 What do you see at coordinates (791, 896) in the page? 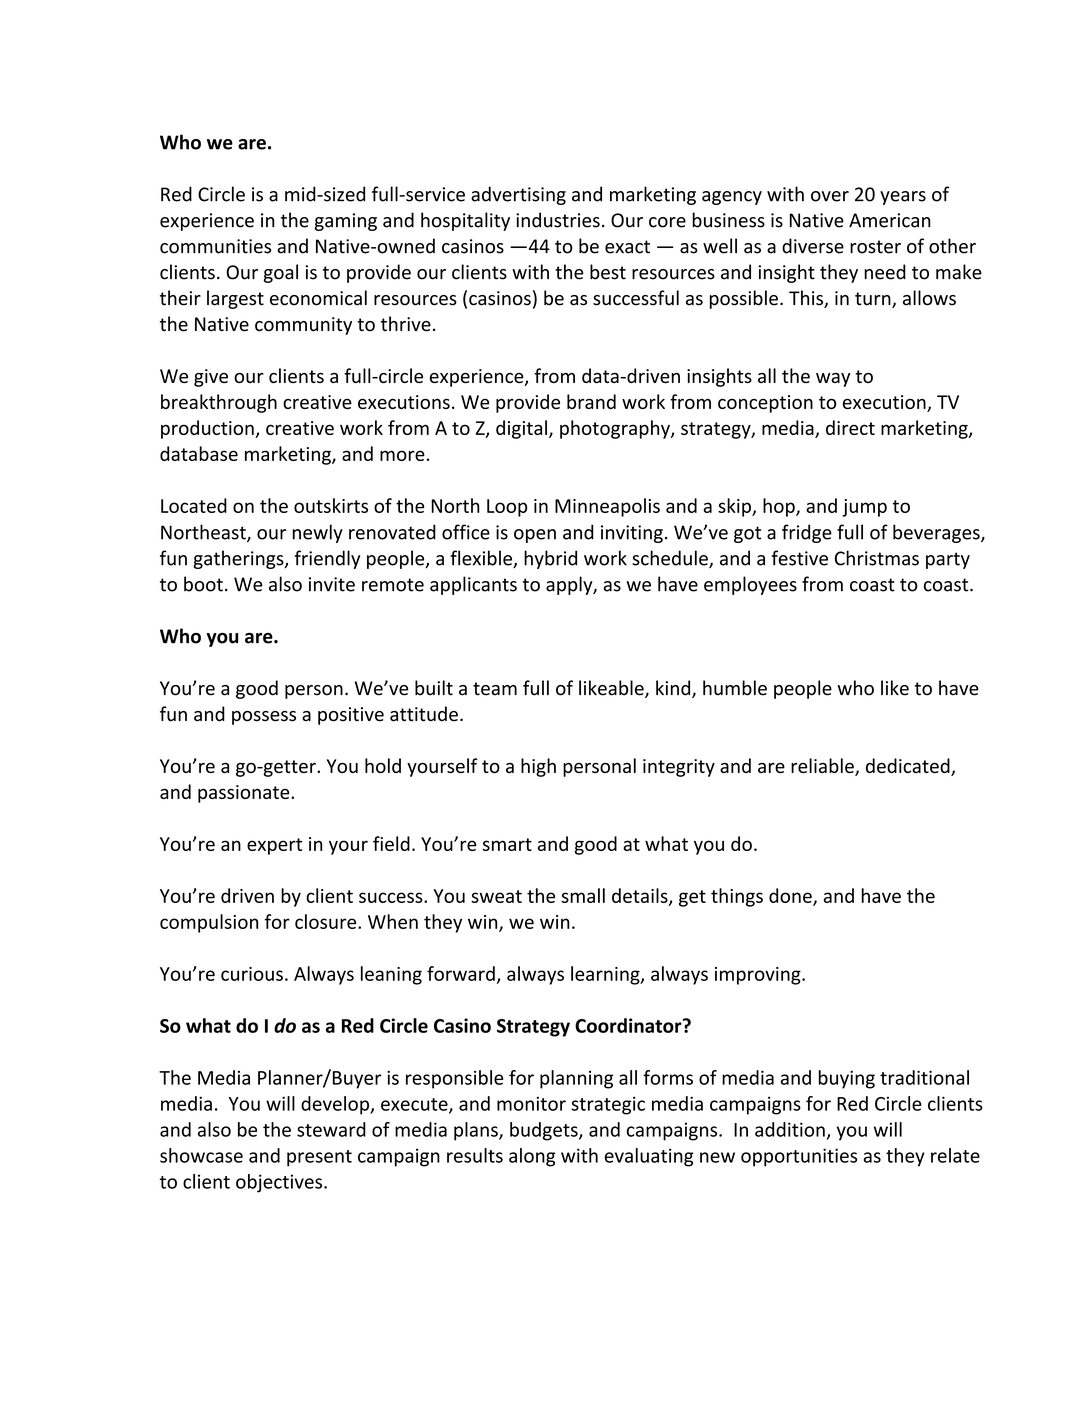
I see `done` at bounding box center [791, 896].
